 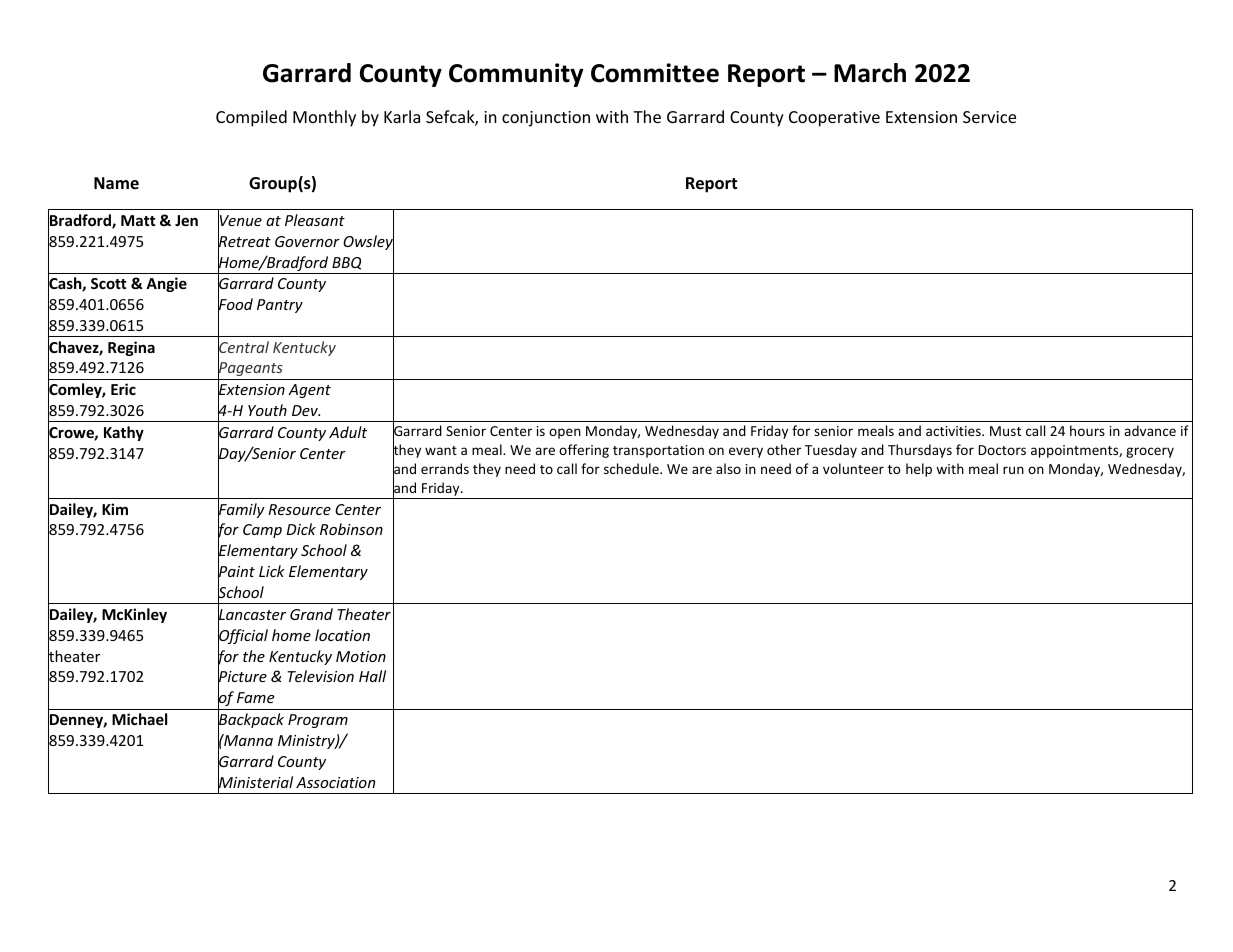 What do you see at coordinates (346, 263) in the document?
I see `BBQ` at bounding box center [346, 263].
